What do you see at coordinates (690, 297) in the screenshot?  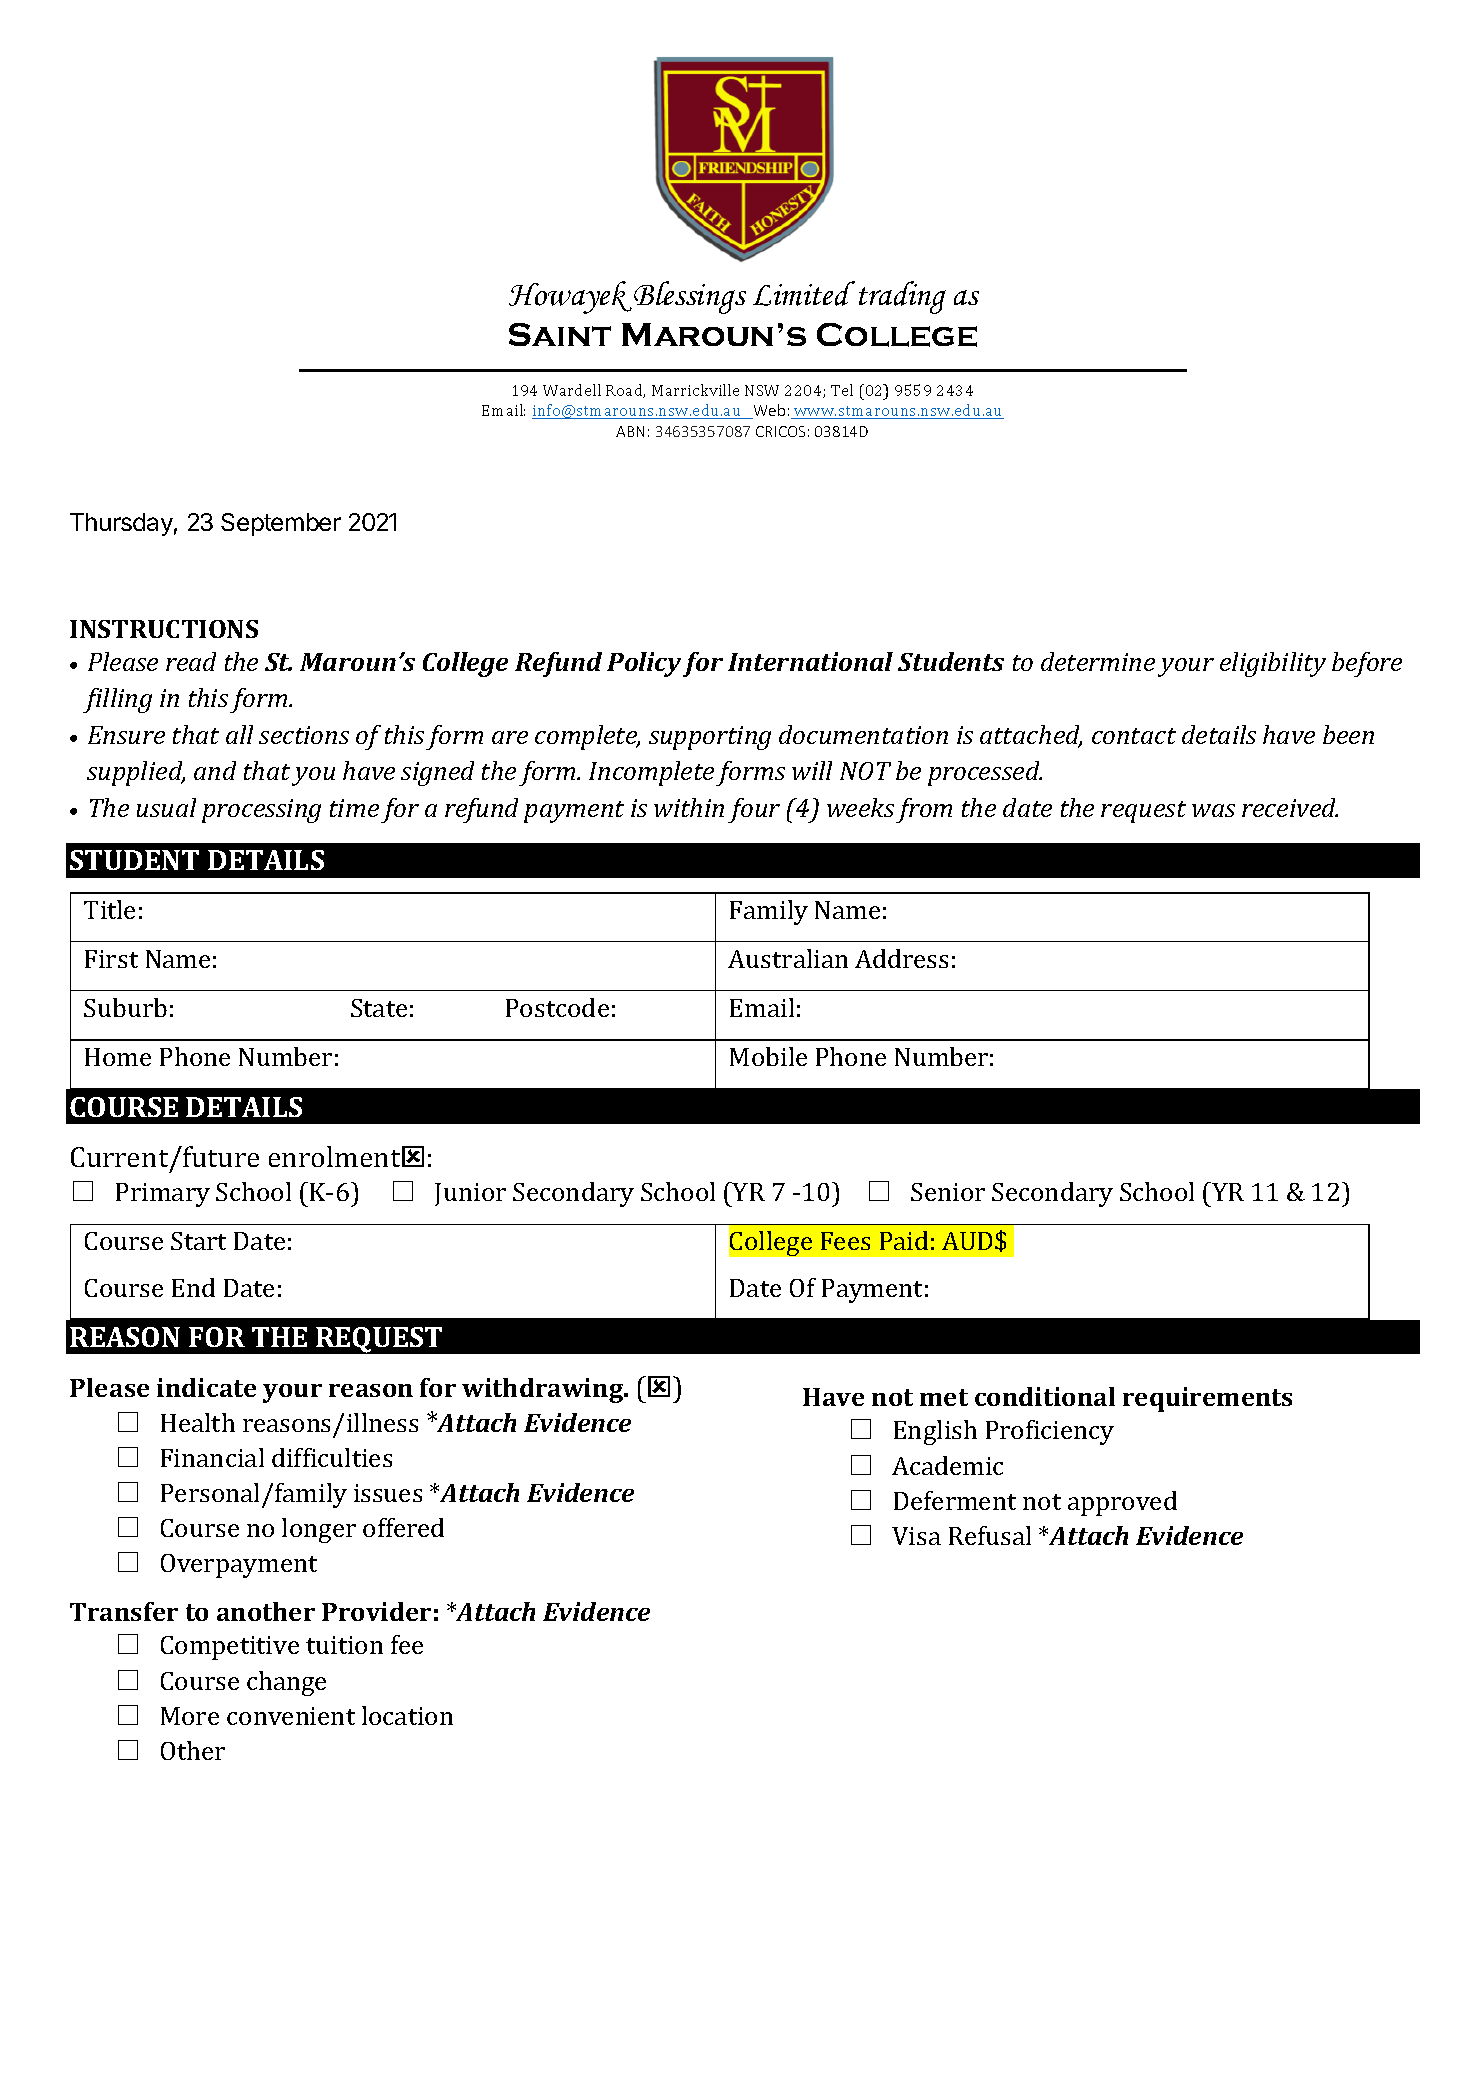 I see `Blessings` at bounding box center [690, 297].
